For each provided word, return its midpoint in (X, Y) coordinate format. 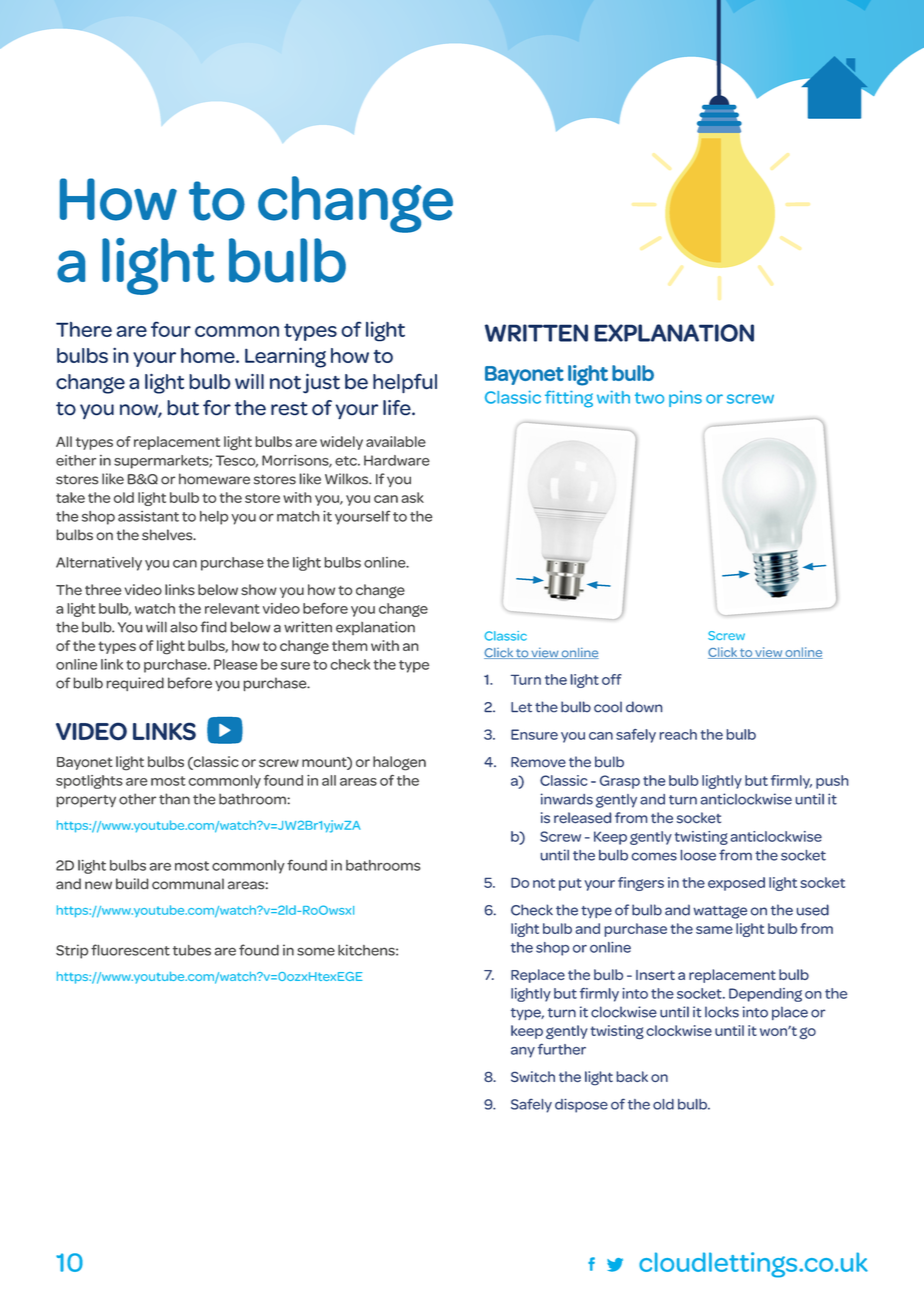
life (398, 408)
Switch (533, 1076)
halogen (399, 763)
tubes (192, 950)
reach (678, 734)
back (632, 1076)
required (135, 684)
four (171, 329)
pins (685, 399)
